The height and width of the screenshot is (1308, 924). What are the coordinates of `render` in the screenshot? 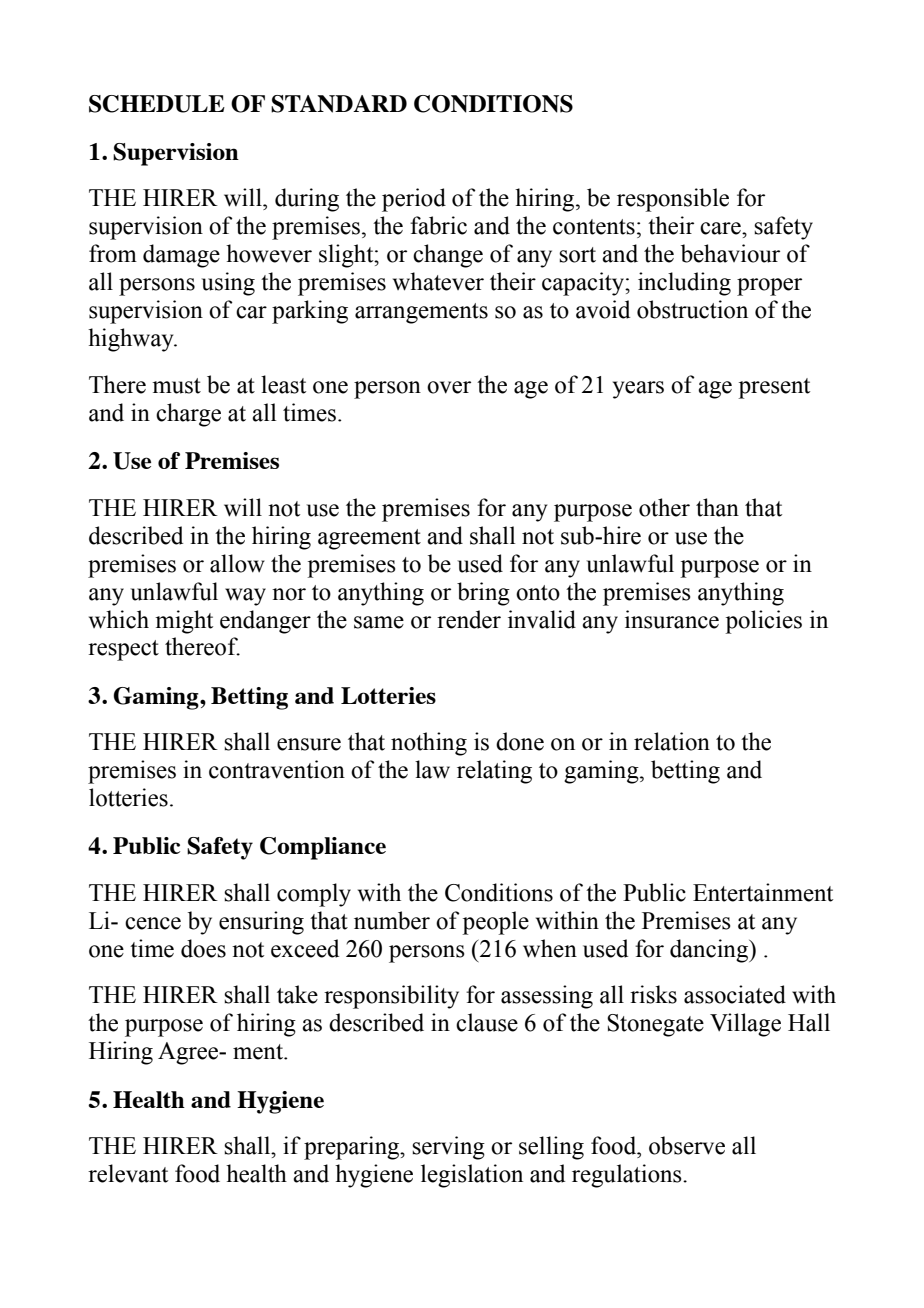 It's located at (469, 619).
